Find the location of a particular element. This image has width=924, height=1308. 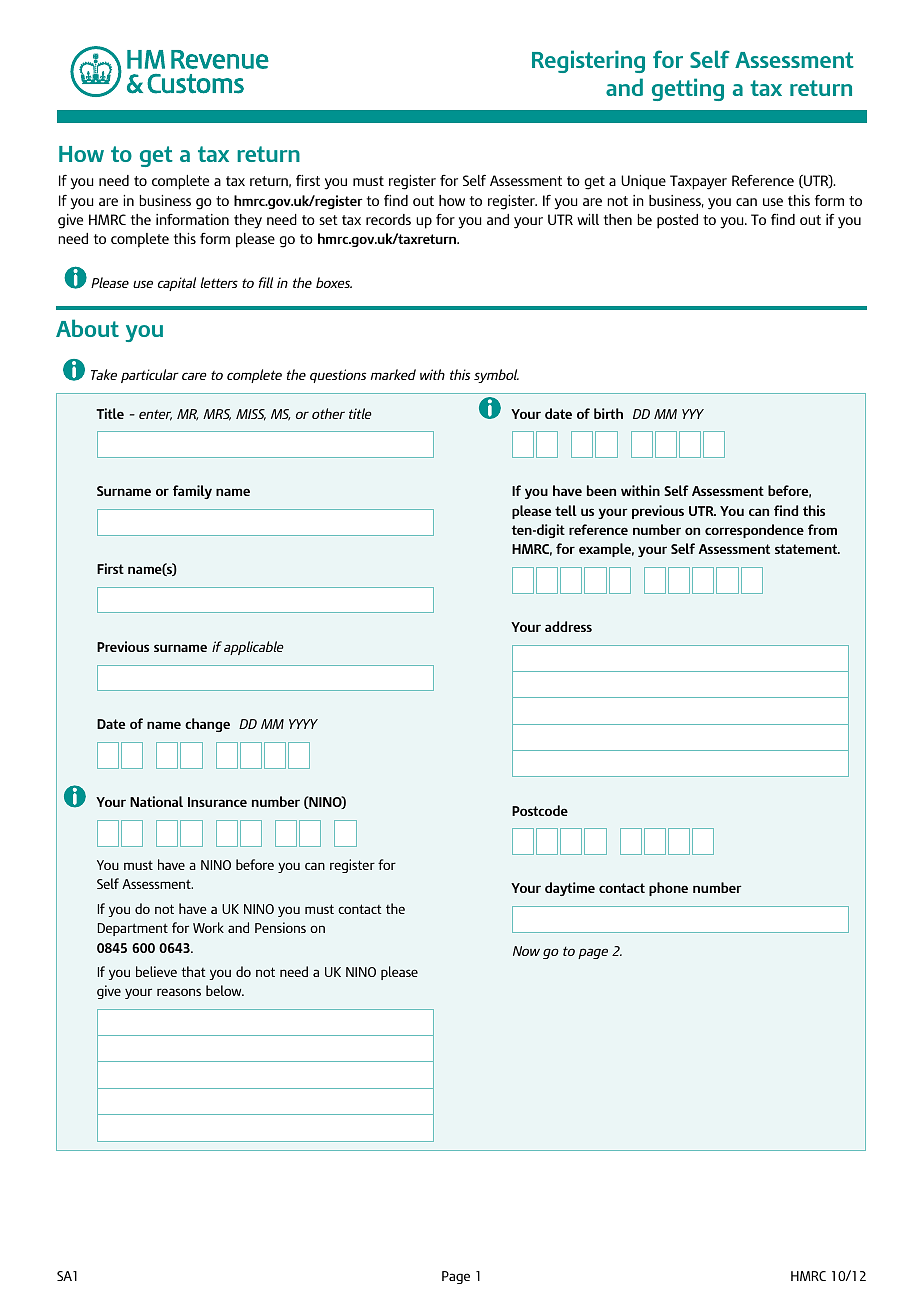

posted is located at coordinates (677, 221).
